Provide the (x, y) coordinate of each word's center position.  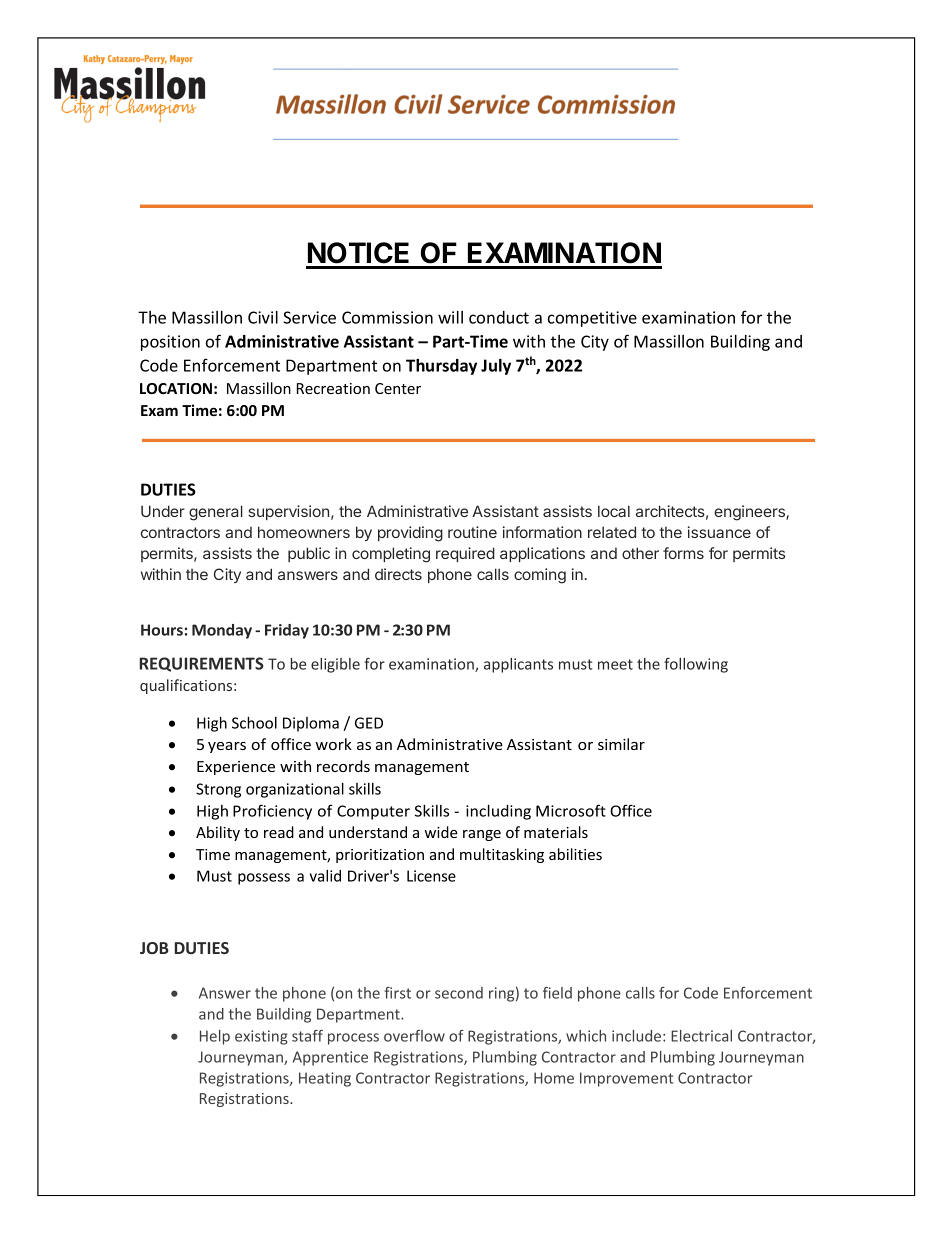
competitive (592, 319)
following (696, 665)
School (254, 723)
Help (215, 1037)
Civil (263, 317)
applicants (518, 665)
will (450, 317)
